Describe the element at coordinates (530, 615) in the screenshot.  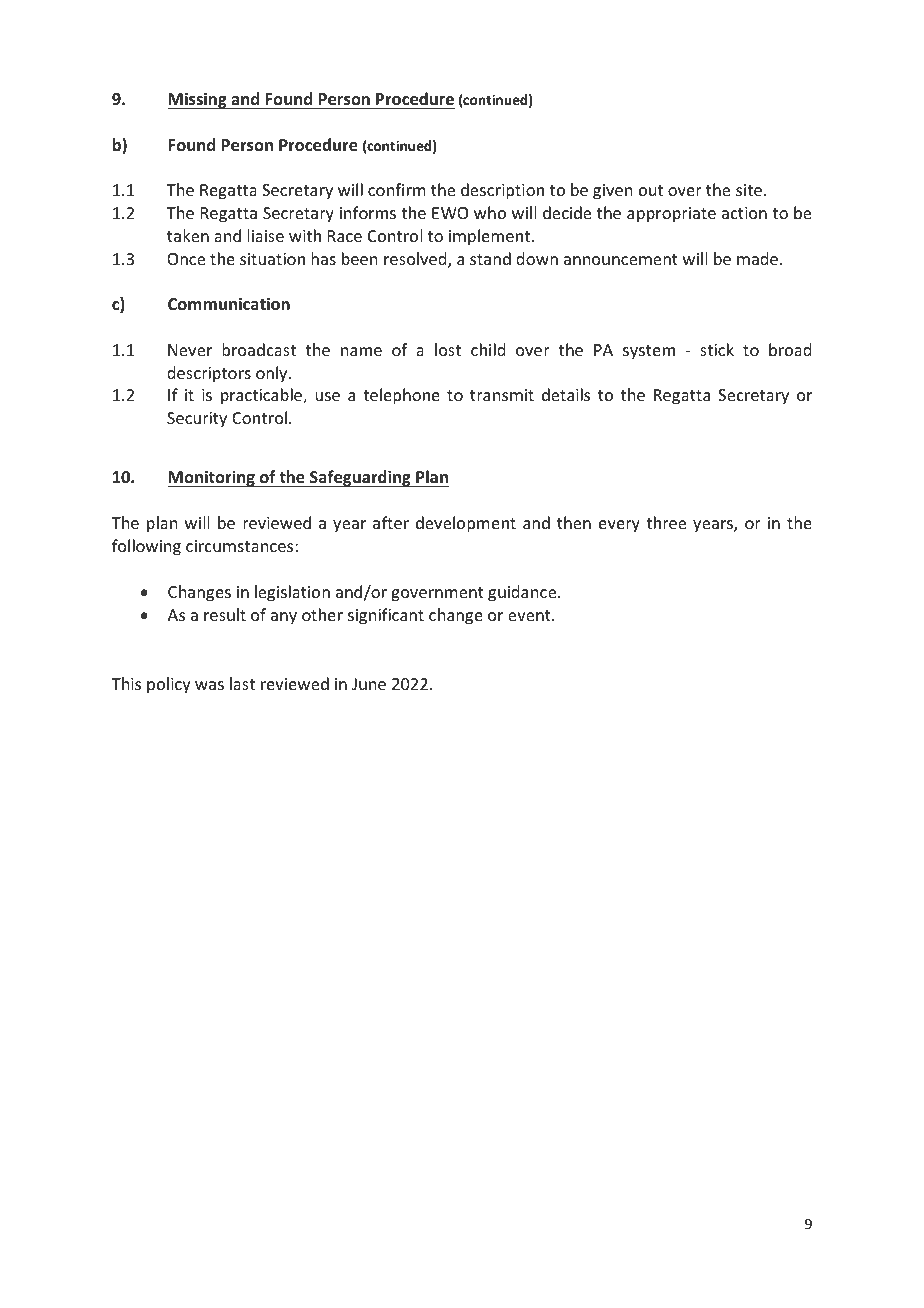
I see `event` at that location.
